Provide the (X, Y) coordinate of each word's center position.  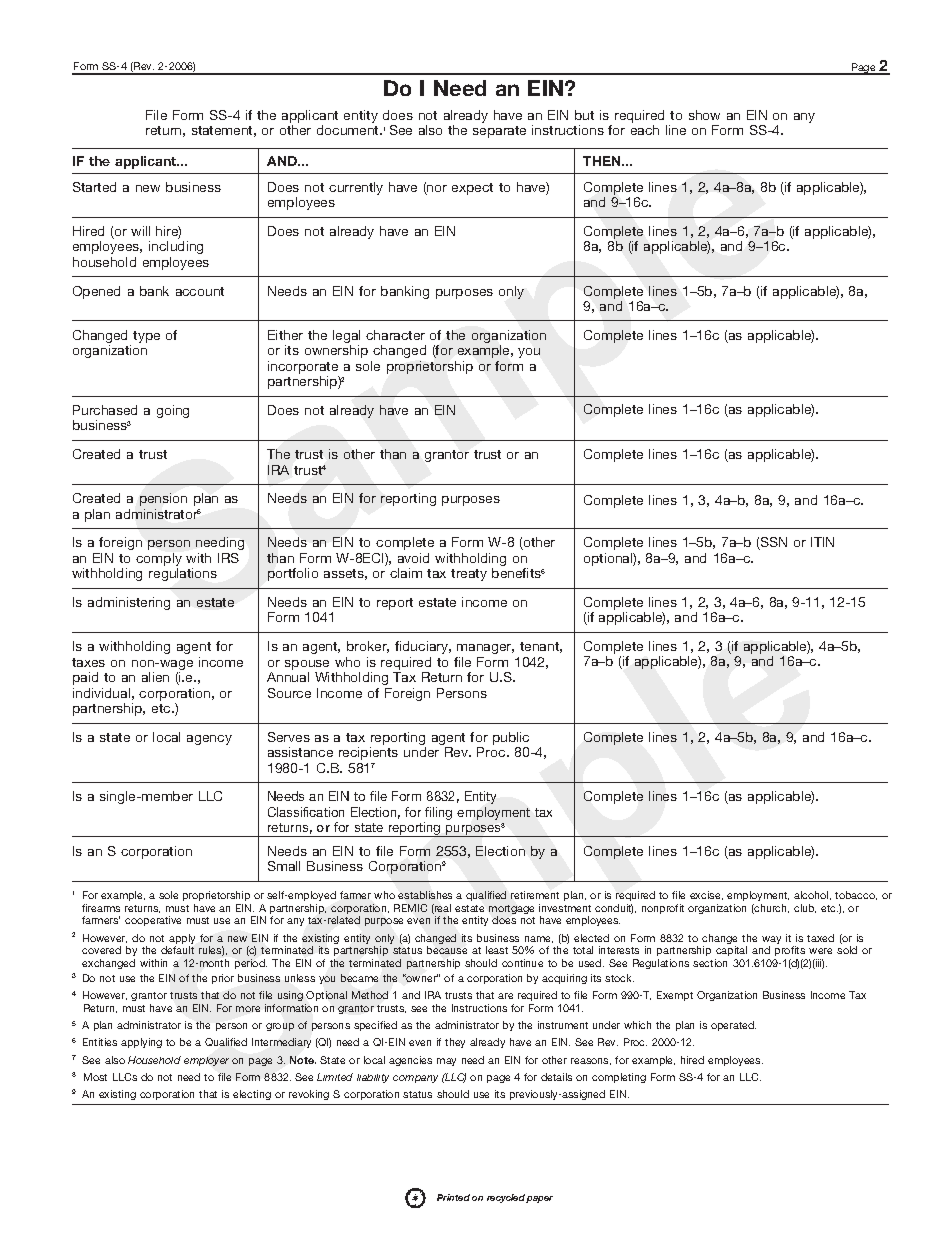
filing (438, 815)
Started (94, 187)
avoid (413, 558)
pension (163, 499)
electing (252, 1095)
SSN (773, 543)
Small (284, 866)
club (805, 908)
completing (619, 1078)
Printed (453, 1197)
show (704, 115)
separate (499, 132)
